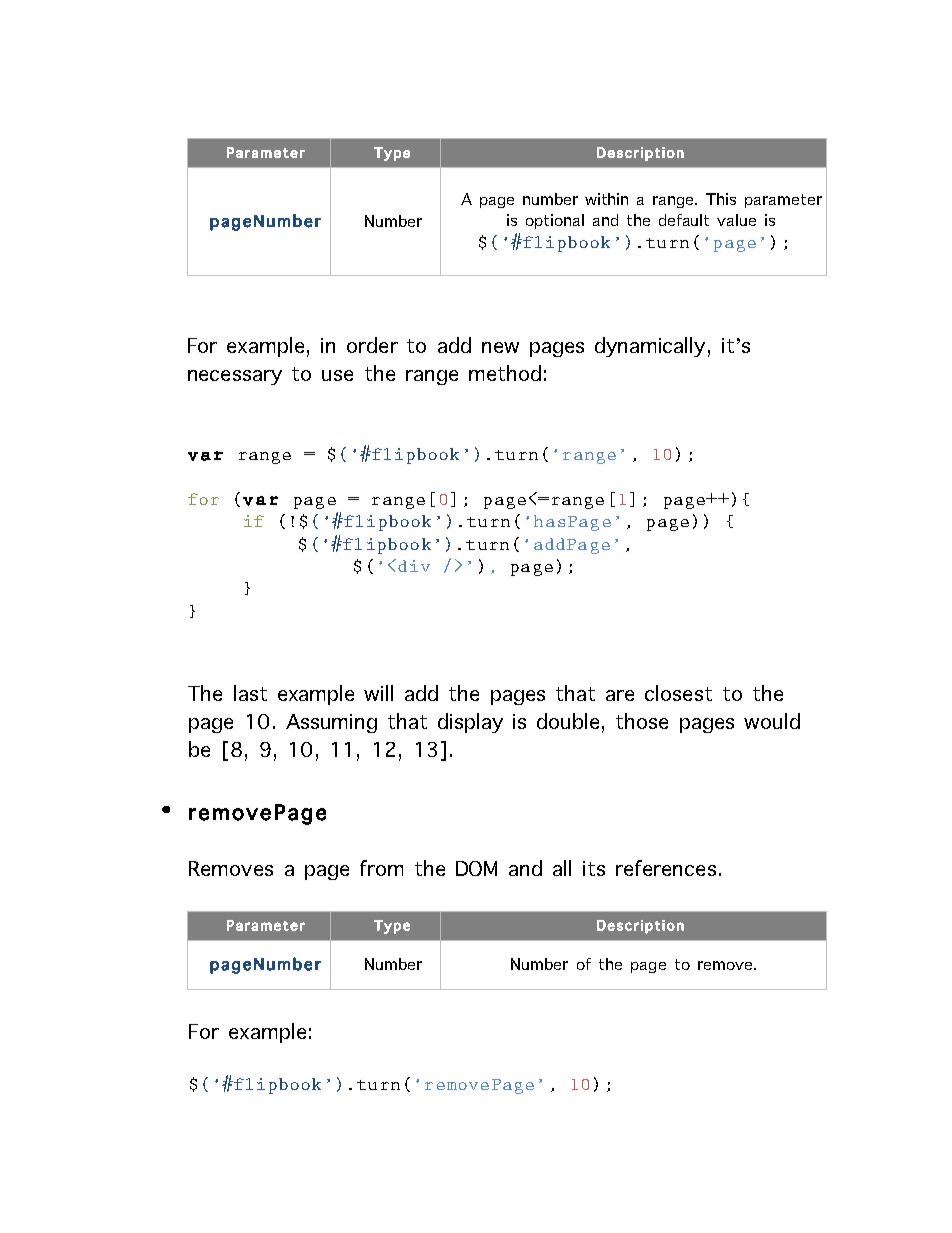 The width and height of the screenshot is (952, 1233). What do you see at coordinates (678, 693) in the screenshot?
I see `closest` at bounding box center [678, 693].
